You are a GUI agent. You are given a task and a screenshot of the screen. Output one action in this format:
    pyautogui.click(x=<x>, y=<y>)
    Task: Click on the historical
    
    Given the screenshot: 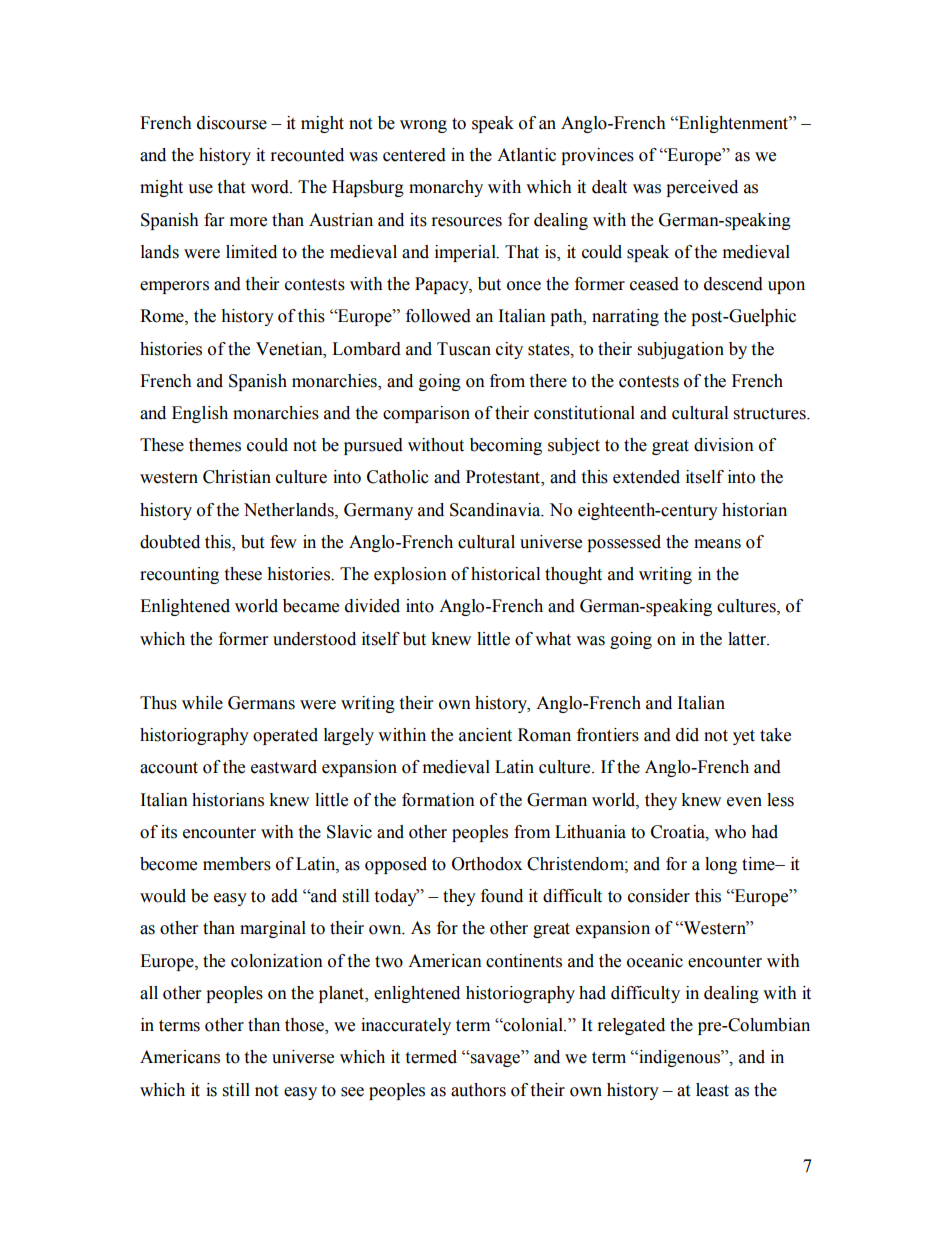 What is the action you would take?
    pyautogui.click(x=505, y=574)
